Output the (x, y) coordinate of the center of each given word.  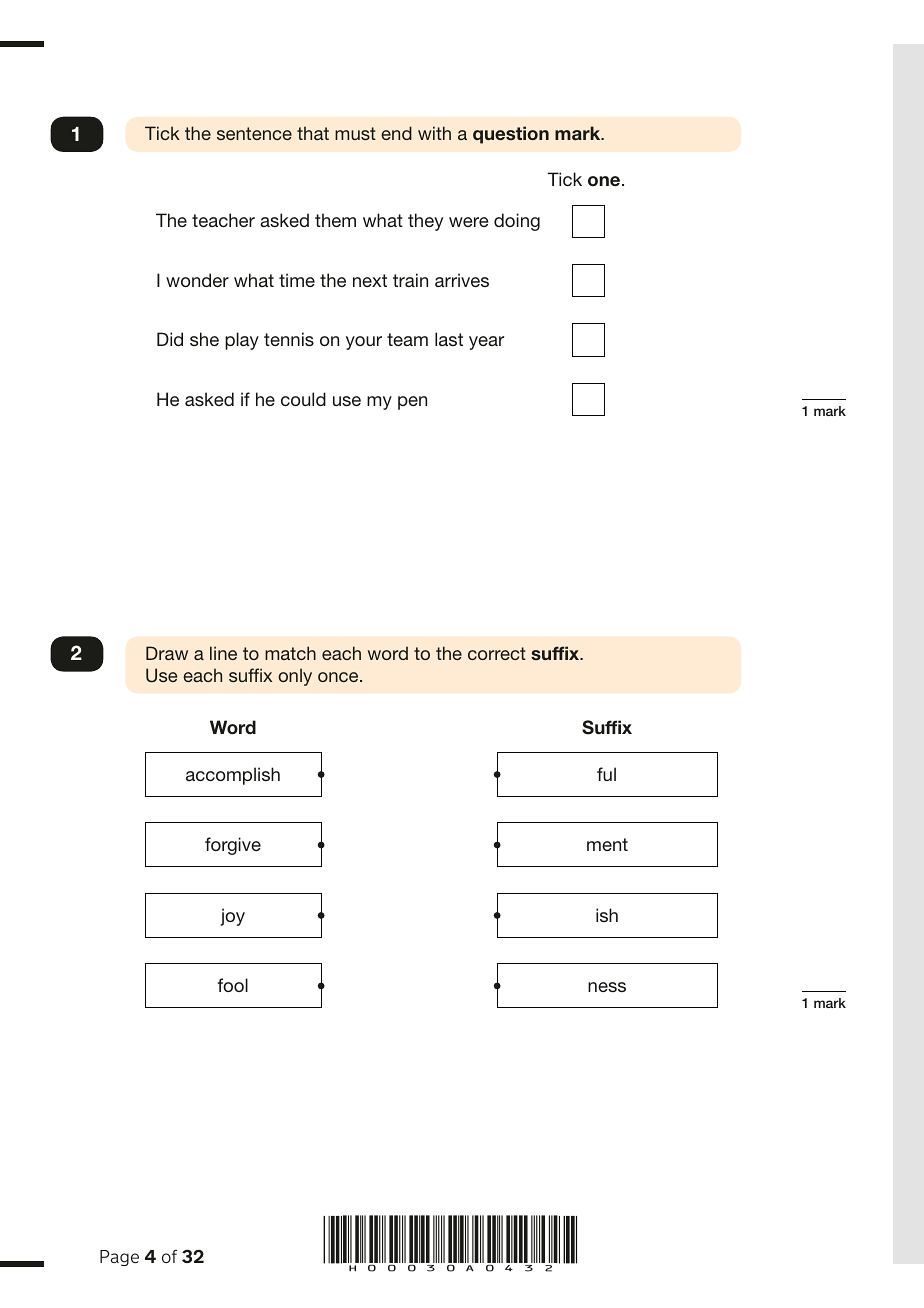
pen (412, 403)
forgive (233, 846)
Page (119, 1258)
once (339, 677)
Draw (167, 653)
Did (170, 339)
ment (607, 844)
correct (497, 653)
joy (233, 917)
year (486, 343)
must (355, 133)
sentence (254, 133)
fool (233, 985)
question (511, 135)
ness (607, 987)
